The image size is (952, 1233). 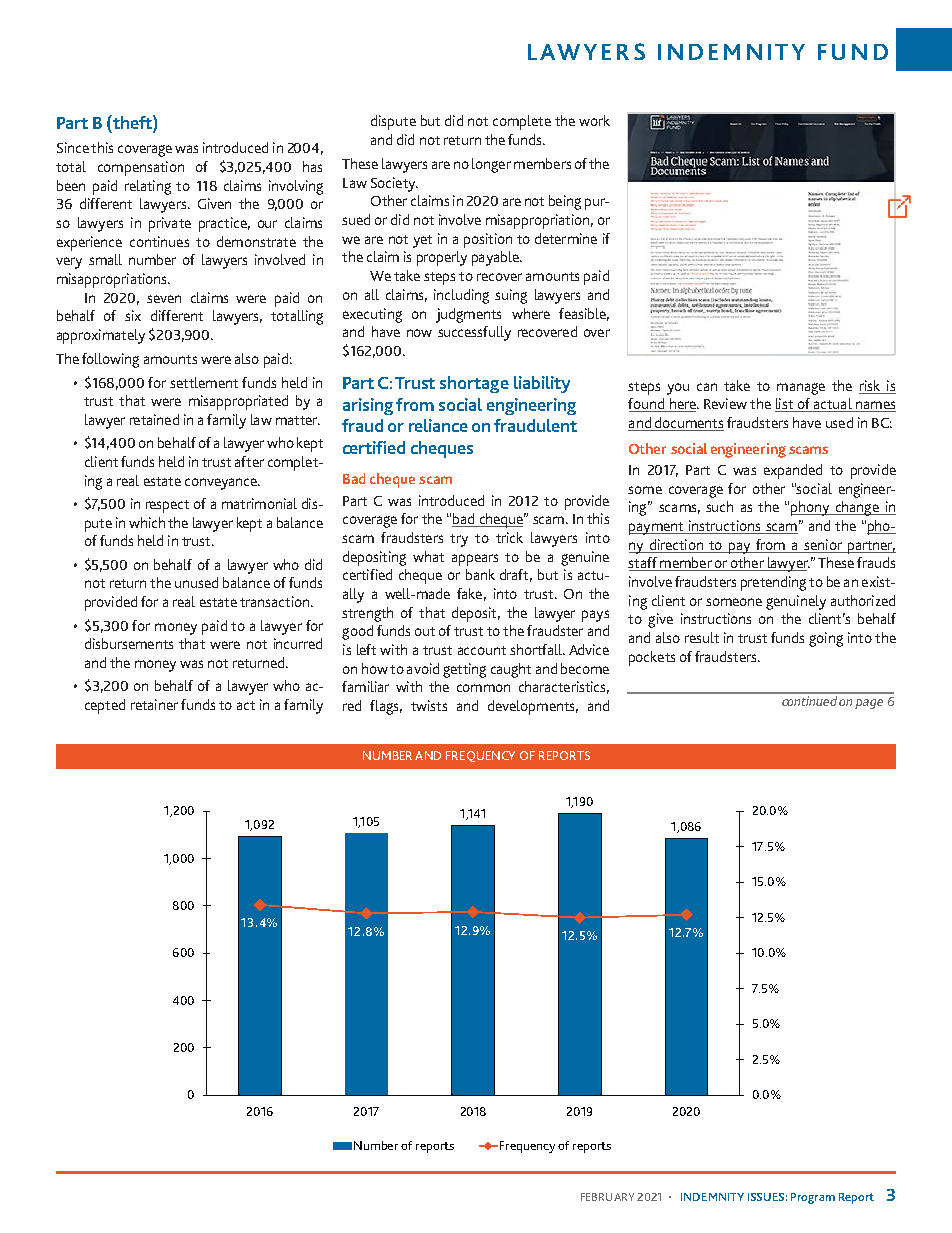 What do you see at coordinates (141, 168) in the screenshot?
I see `compensation` at bounding box center [141, 168].
